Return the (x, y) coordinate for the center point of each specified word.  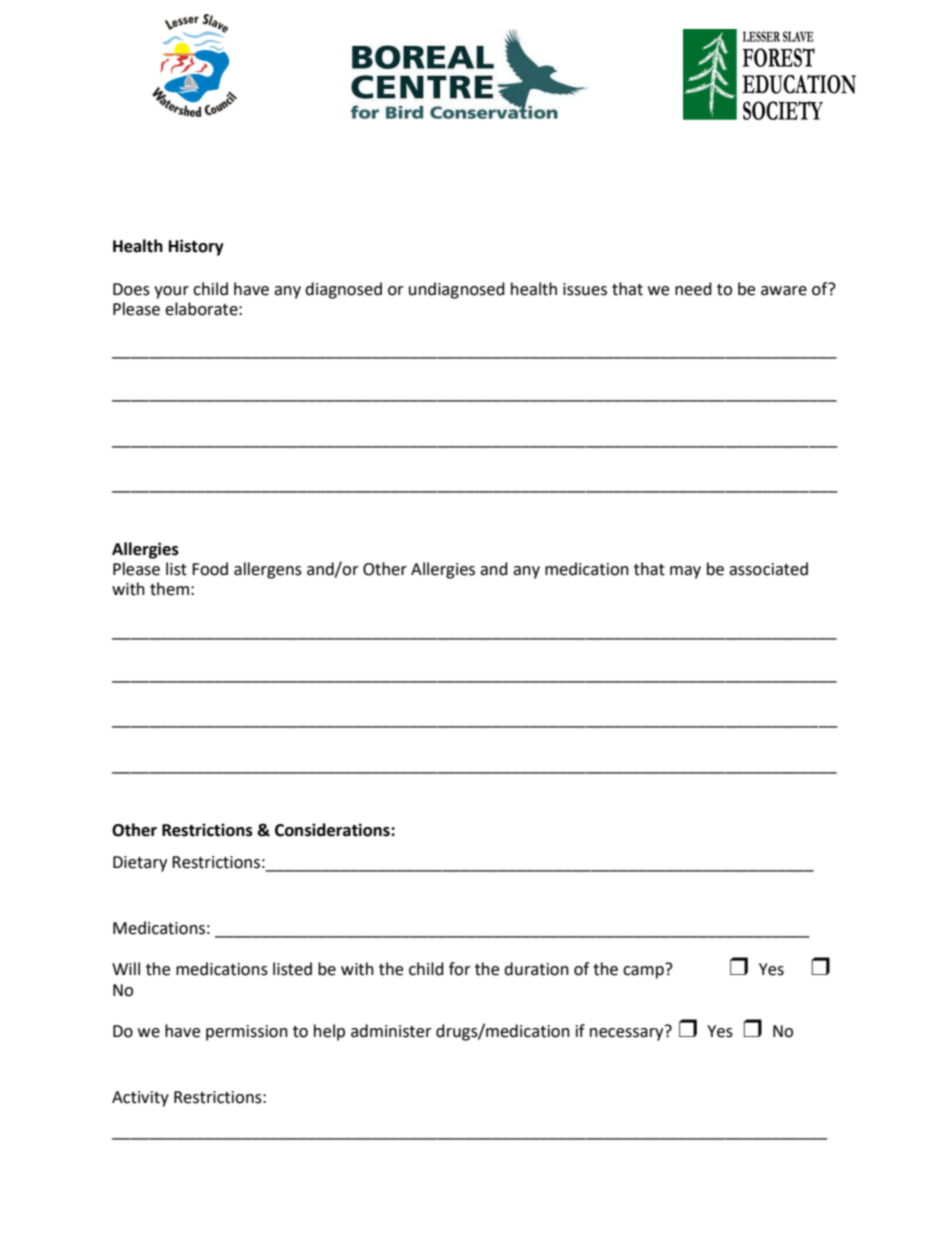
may (685, 572)
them (169, 589)
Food (210, 569)
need (693, 289)
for (460, 969)
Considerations (333, 830)
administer (391, 1031)
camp (644, 971)
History (196, 247)
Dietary (140, 864)
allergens (268, 570)
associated (768, 569)
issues (585, 289)
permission (247, 1033)
